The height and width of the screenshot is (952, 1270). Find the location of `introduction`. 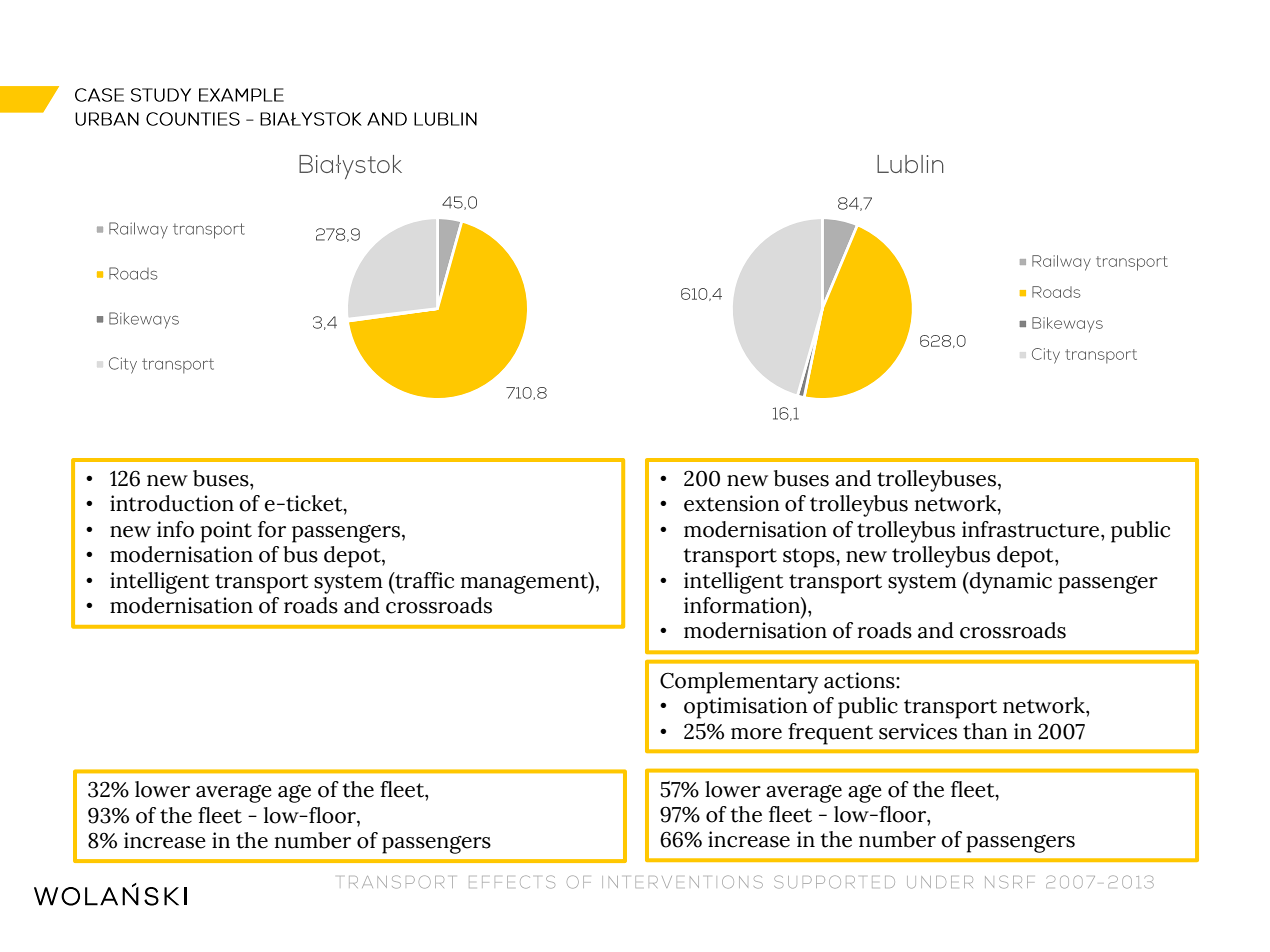

introduction is located at coordinates (172, 503).
